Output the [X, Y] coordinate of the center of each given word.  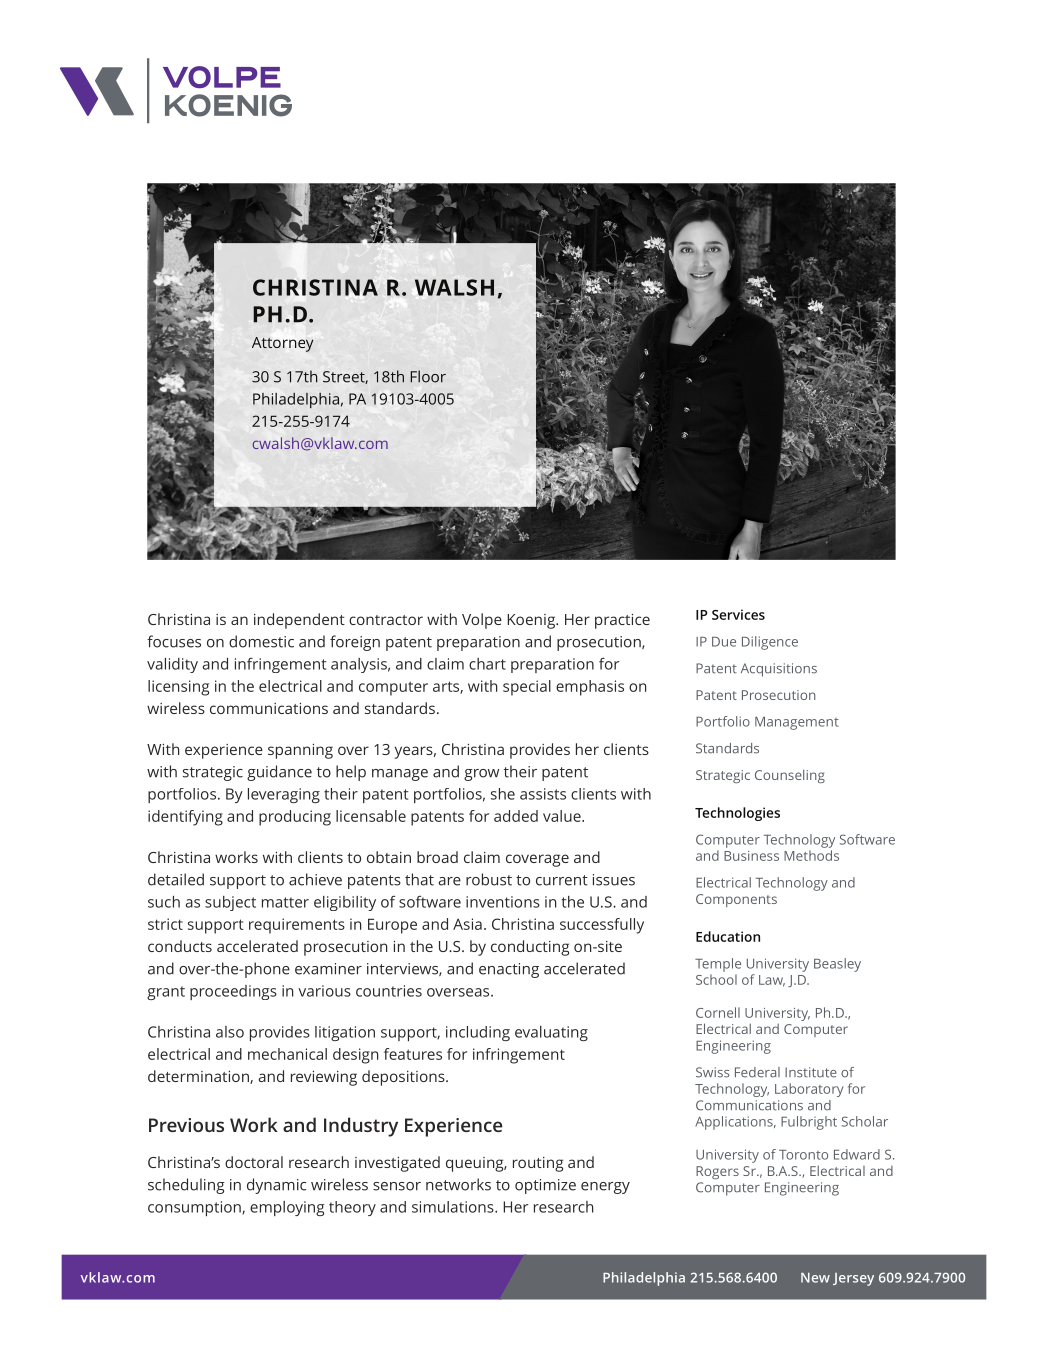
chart [487, 664]
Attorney [283, 344]
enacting [509, 970]
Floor [428, 376]
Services [738, 614]
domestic [261, 641]
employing [287, 1208]
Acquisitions [779, 670]
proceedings [233, 992]
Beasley [837, 965]
